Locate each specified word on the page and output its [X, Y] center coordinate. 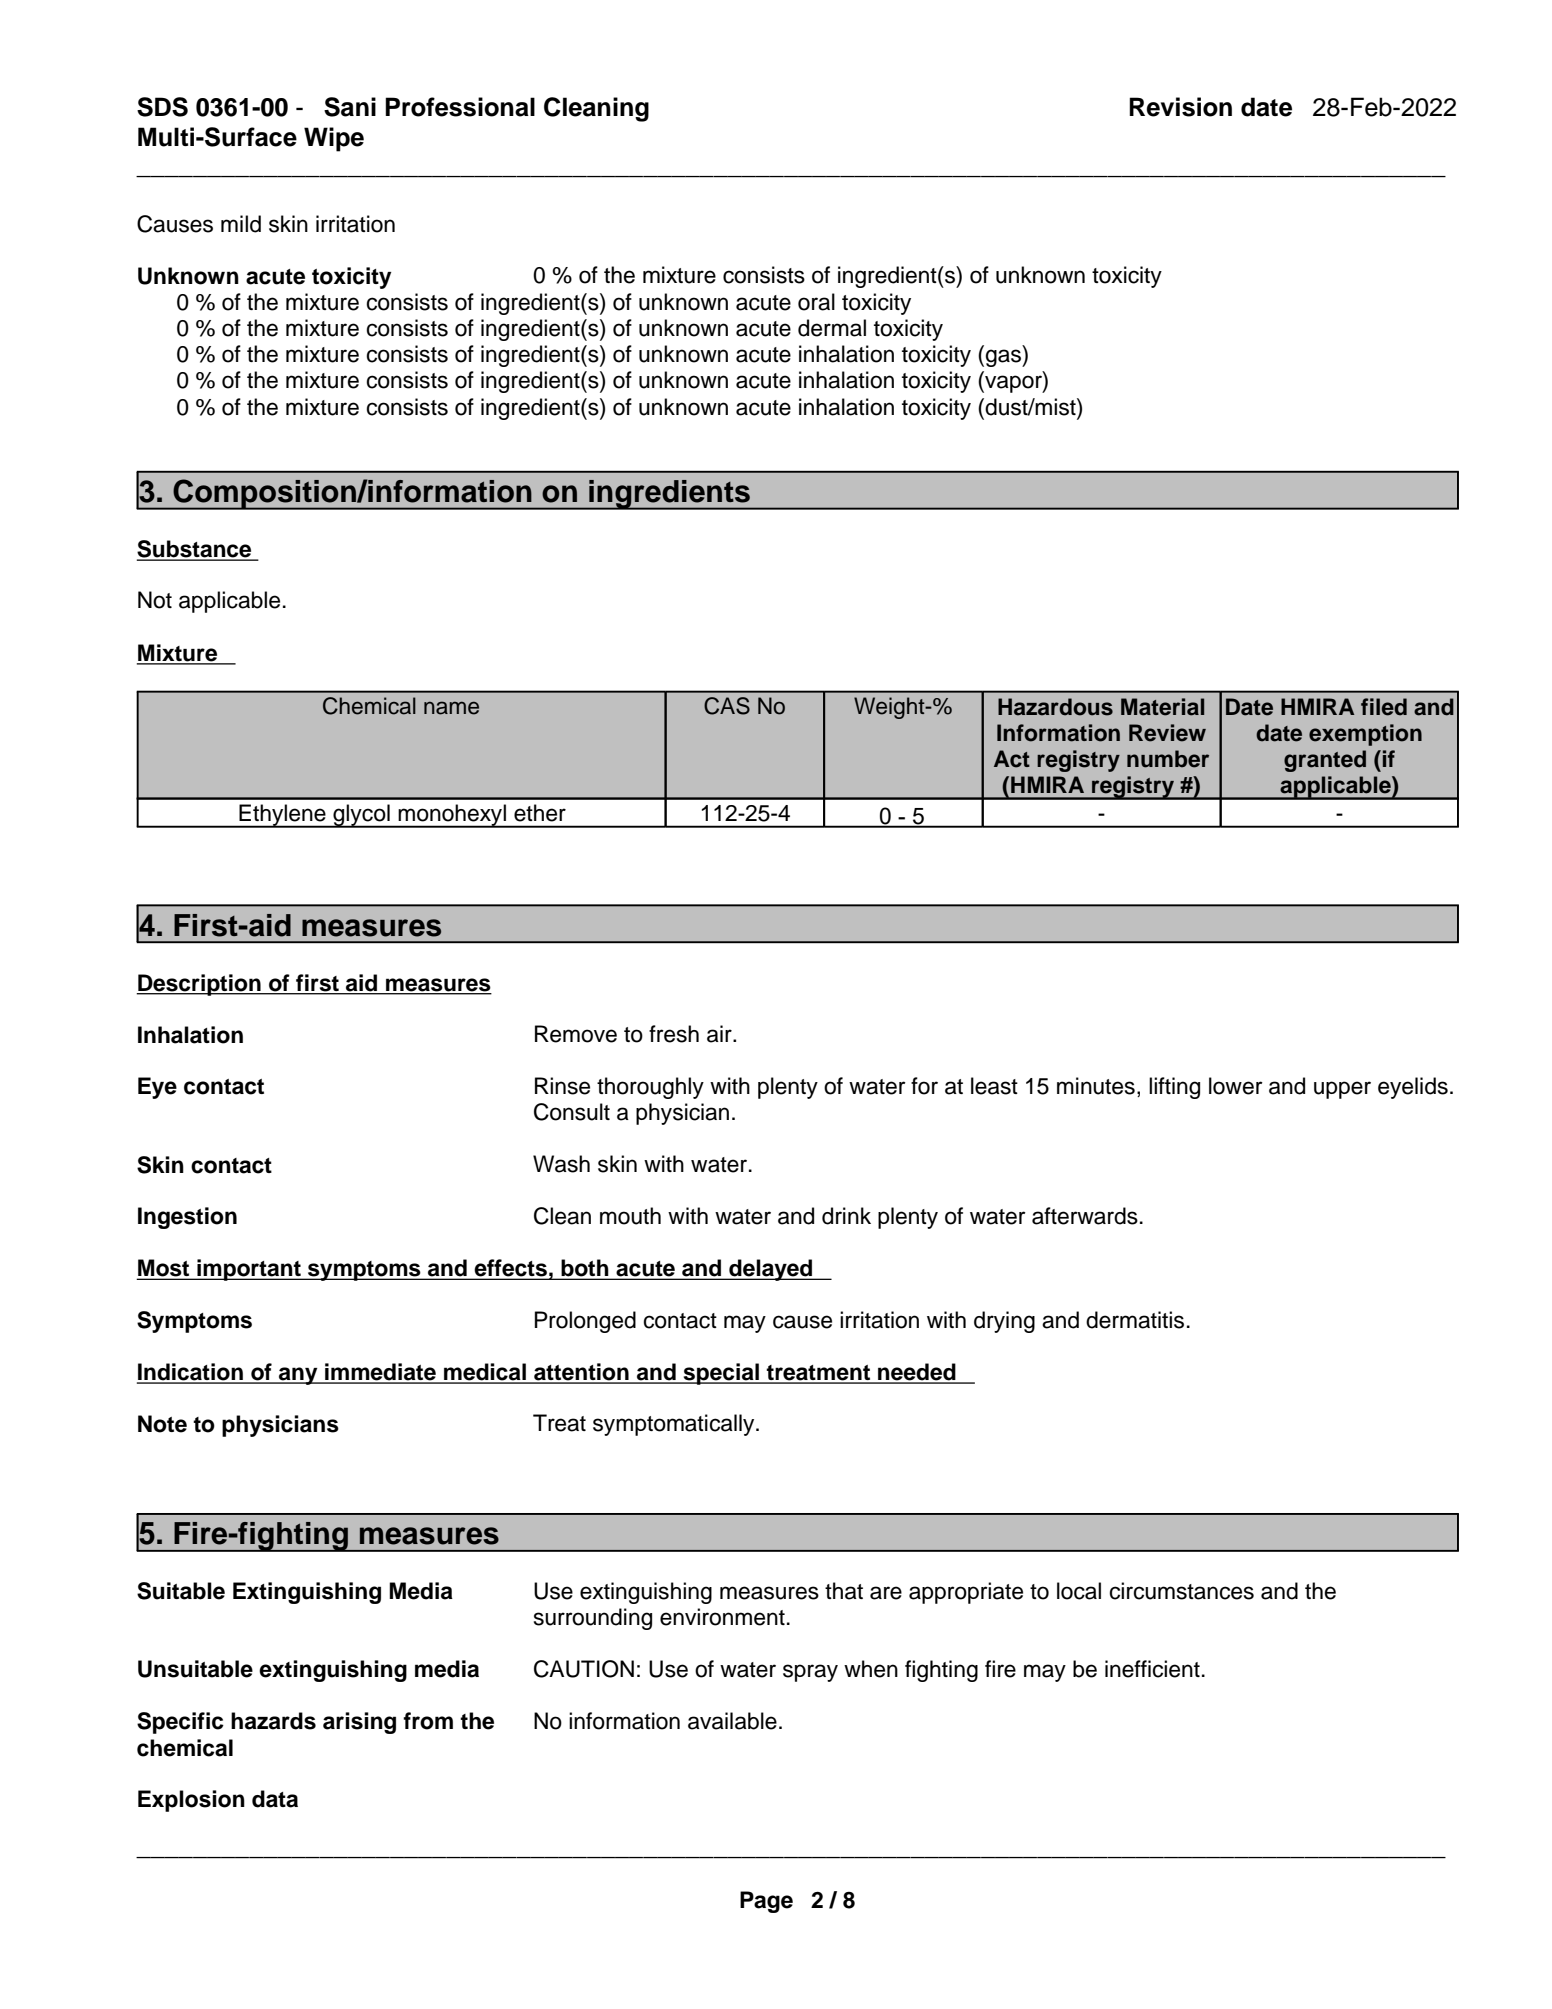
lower [1236, 1086]
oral [816, 302]
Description [199, 985]
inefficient [1152, 1669]
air [720, 1034]
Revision [1180, 107]
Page [766, 1902]
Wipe [334, 139]
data [275, 1799]
